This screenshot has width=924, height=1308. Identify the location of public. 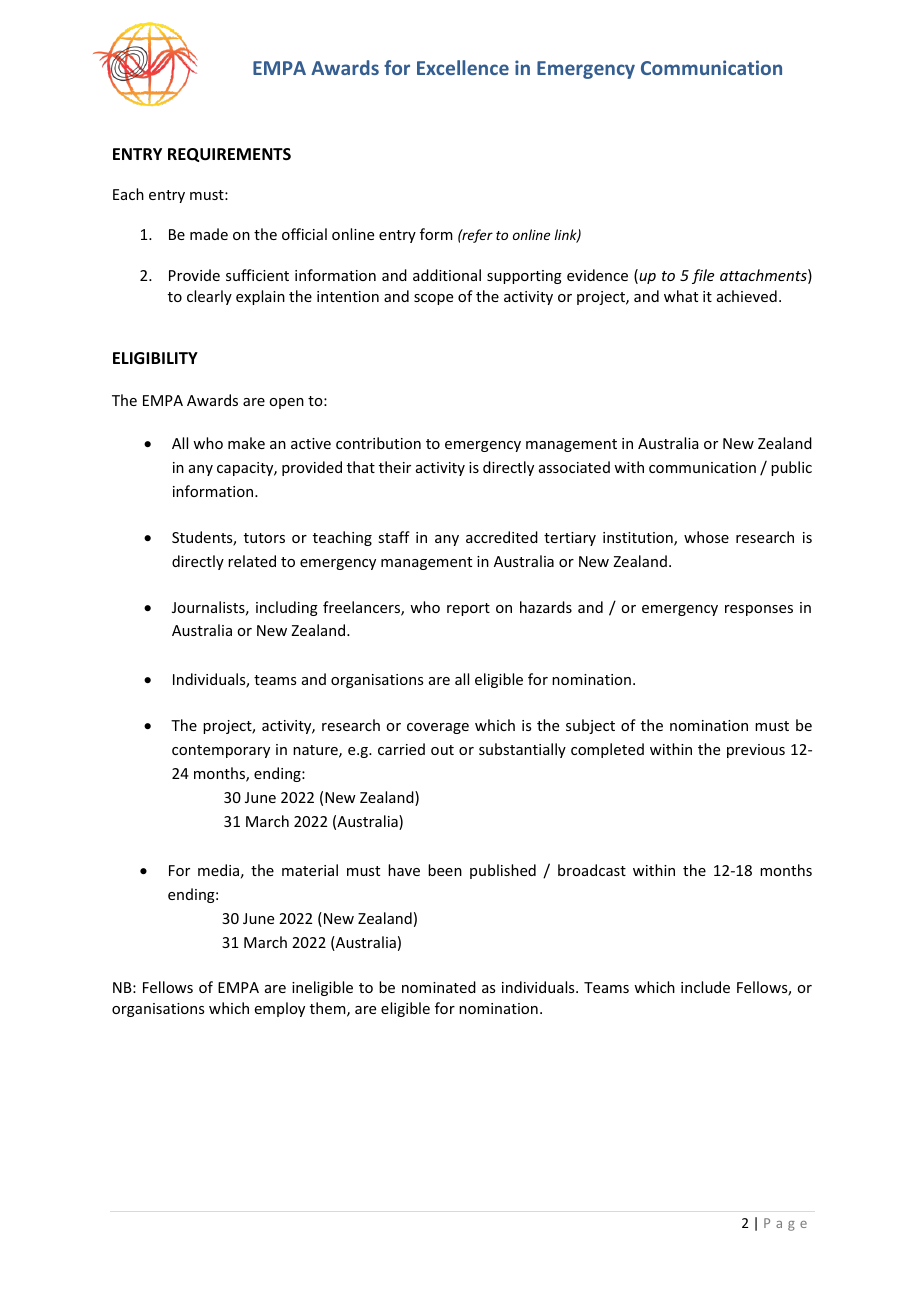
(791, 468).
